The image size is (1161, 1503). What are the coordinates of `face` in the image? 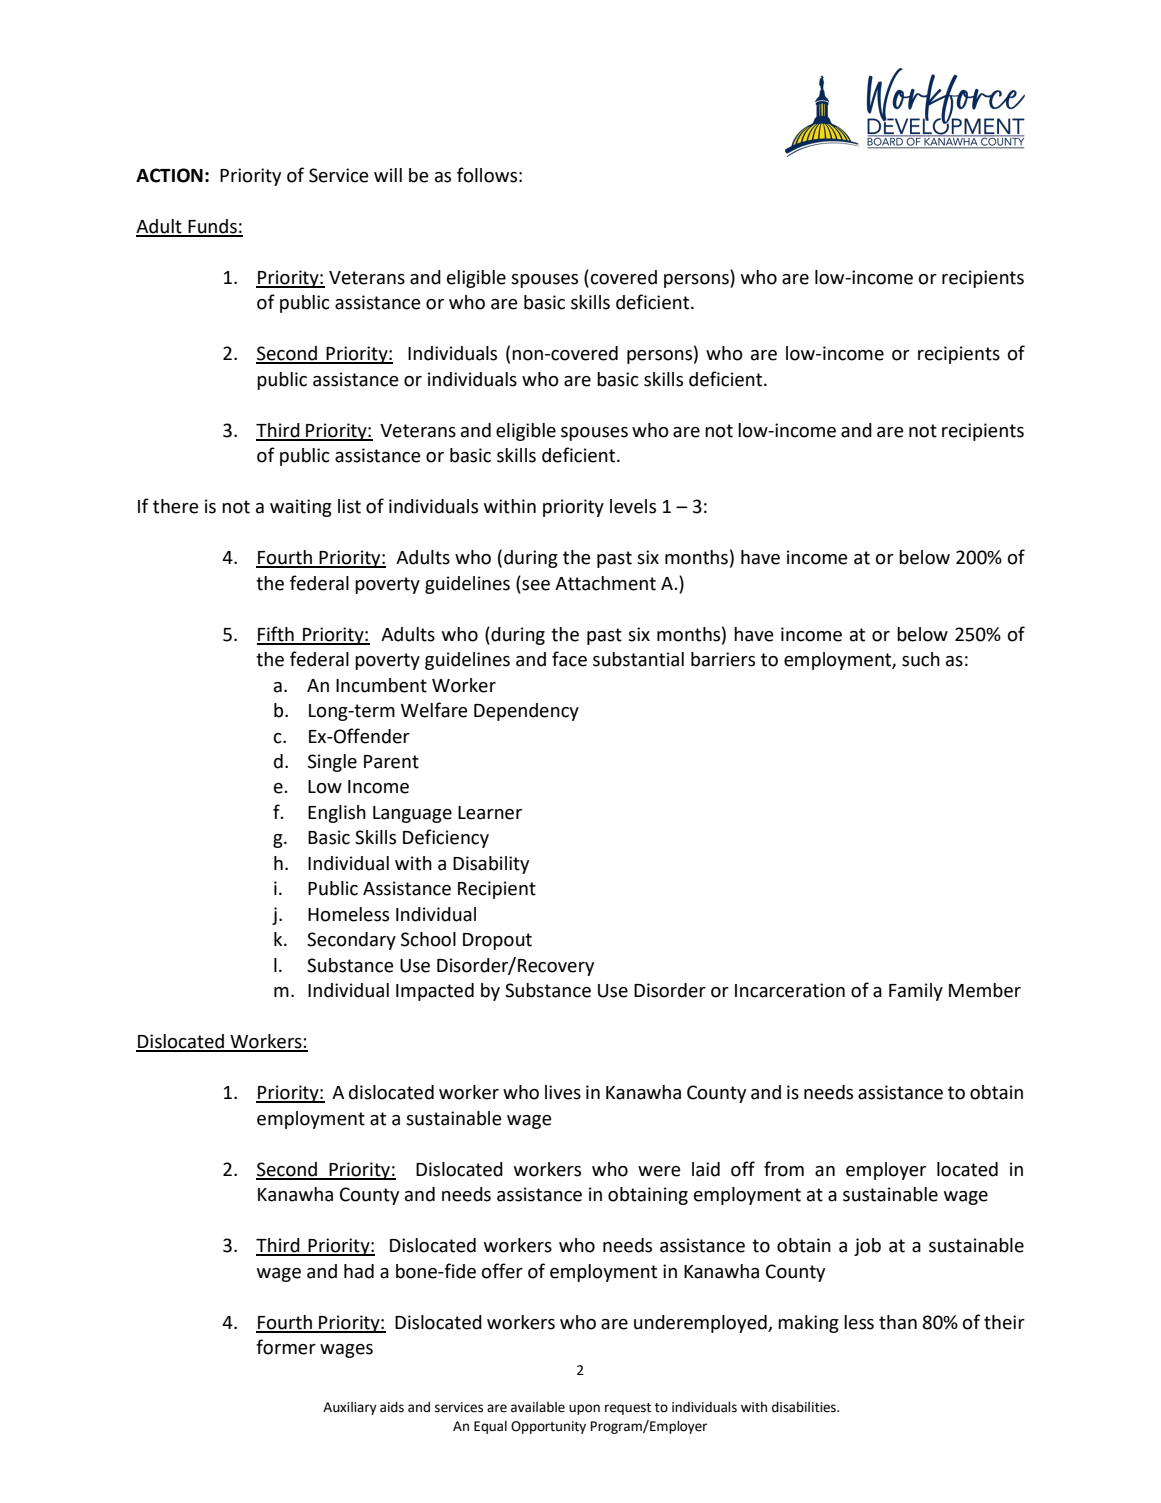 It's located at (569, 659).
